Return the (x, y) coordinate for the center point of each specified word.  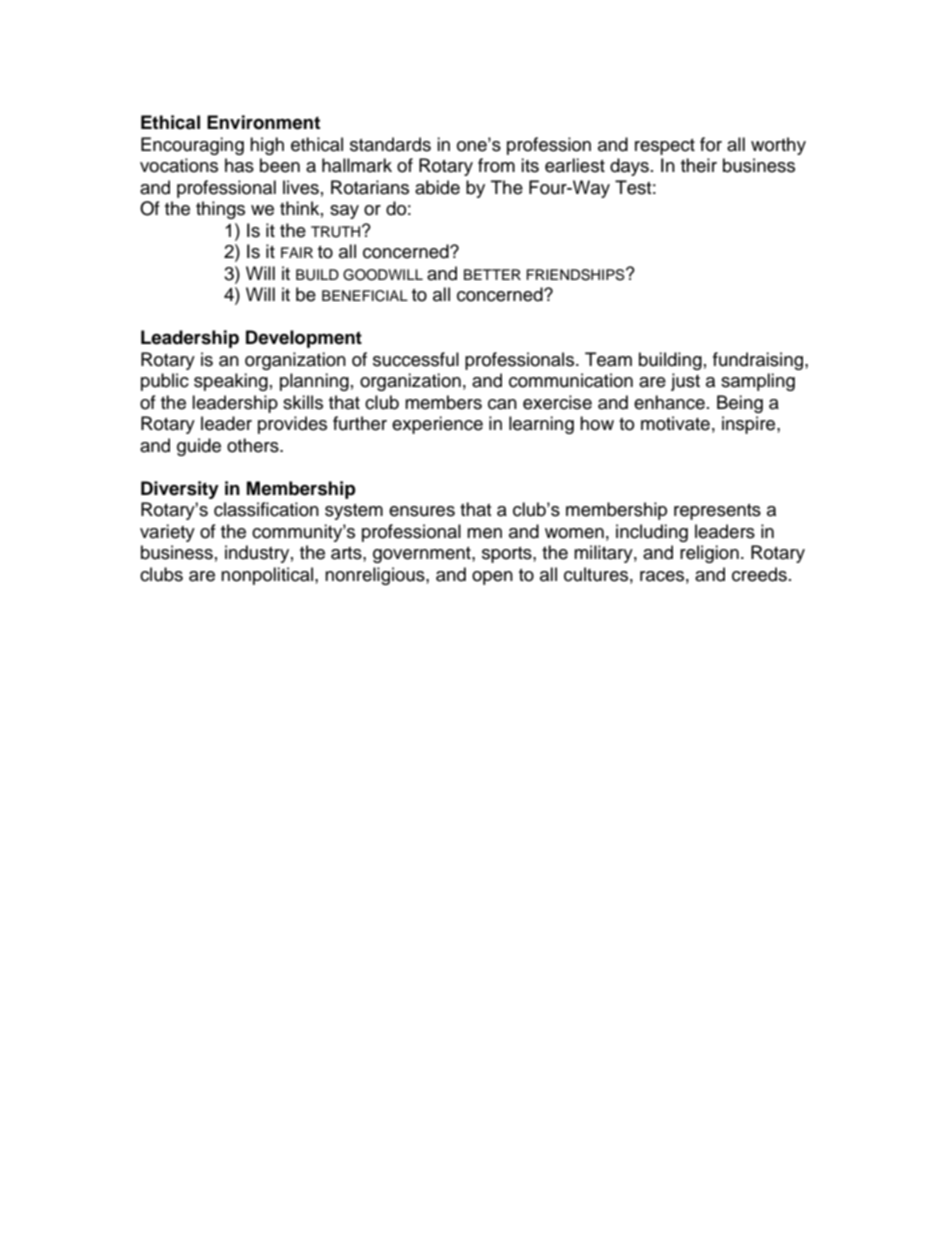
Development (304, 339)
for (711, 144)
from (496, 165)
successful (416, 359)
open (492, 578)
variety (167, 533)
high (267, 146)
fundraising (759, 361)
